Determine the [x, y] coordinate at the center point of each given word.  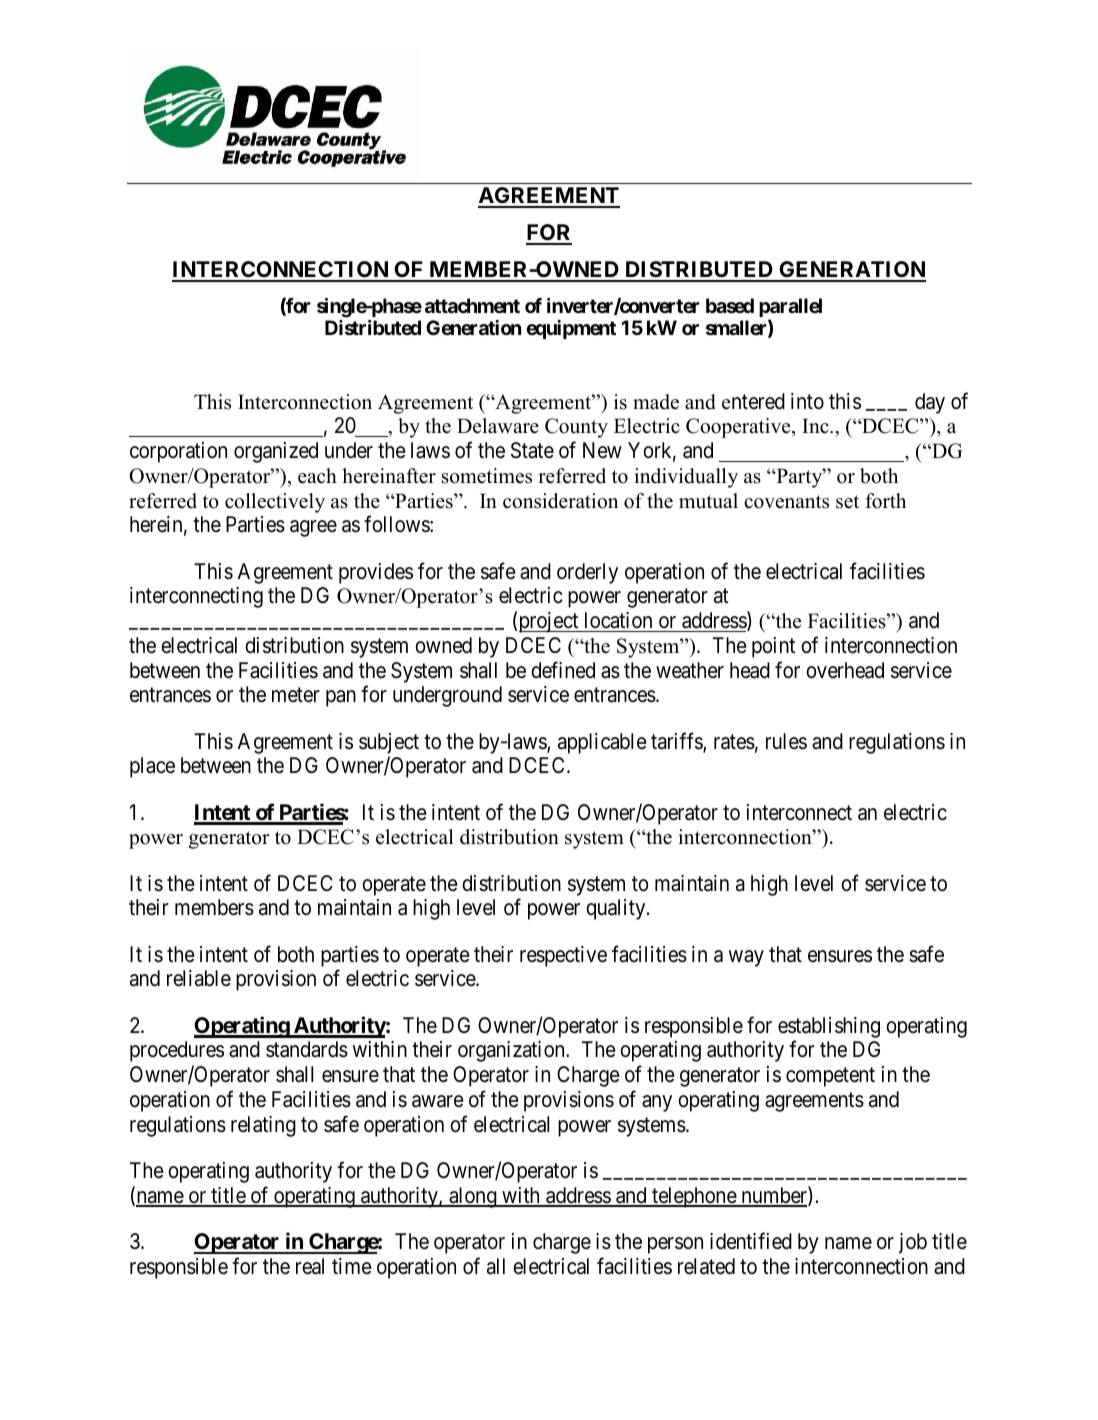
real [310, 1266]
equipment [571, 329]
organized [276, 452]
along [473, 1197]
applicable [602, 743]
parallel [790, 309]
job [913, 1243]
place [152, 767]
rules [786, 741]
